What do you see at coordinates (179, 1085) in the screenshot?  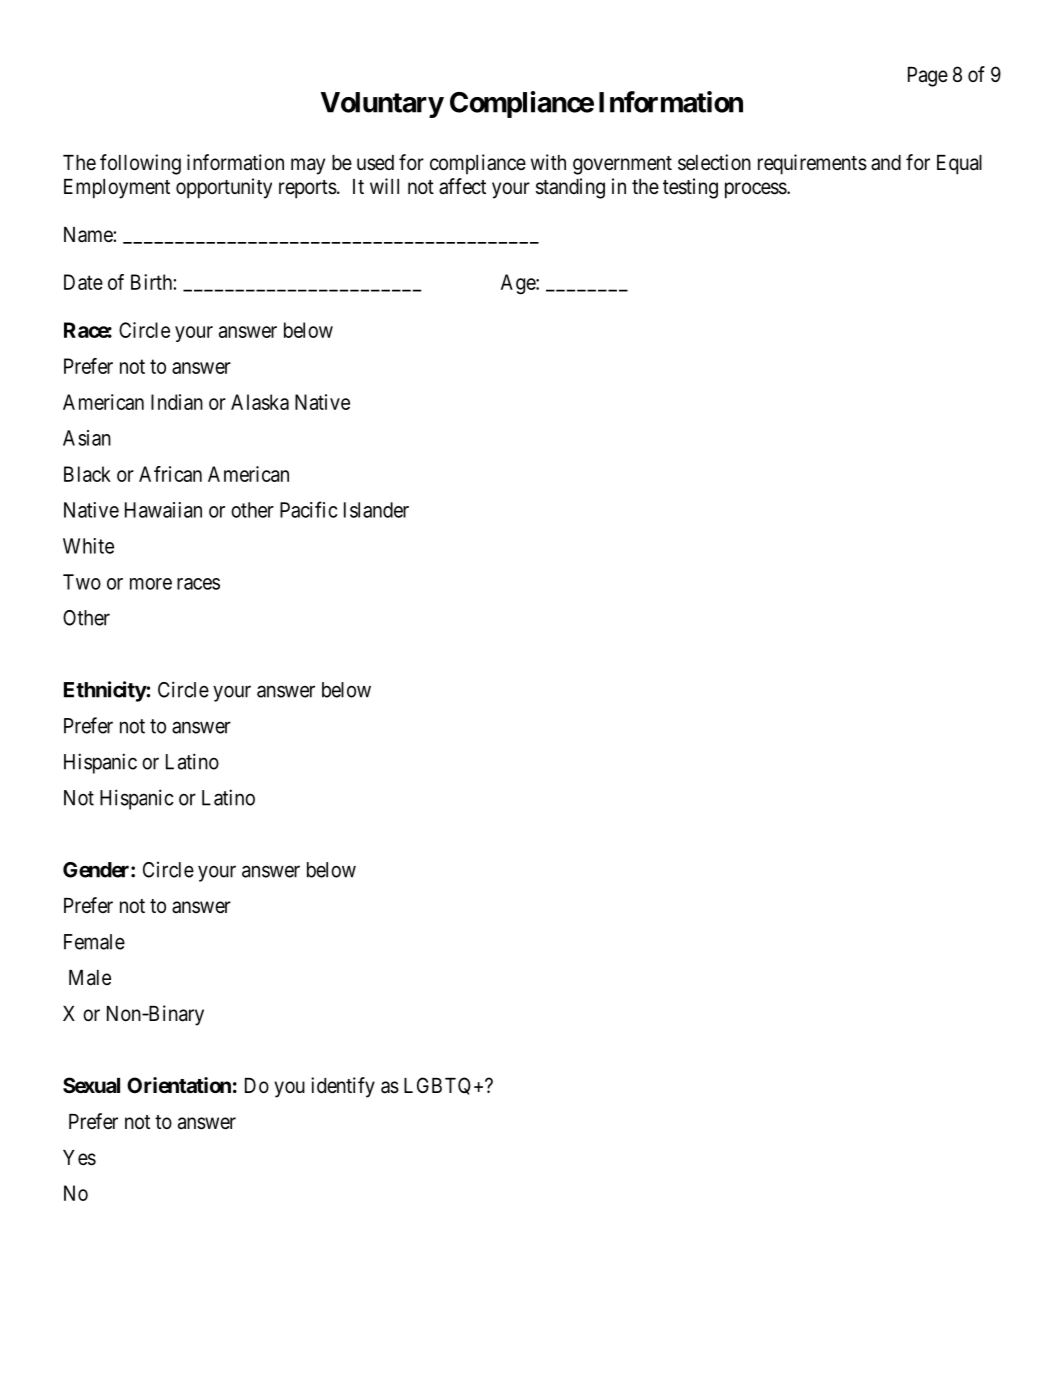 I see `Orientation` at bounding box center [179, 1085].
